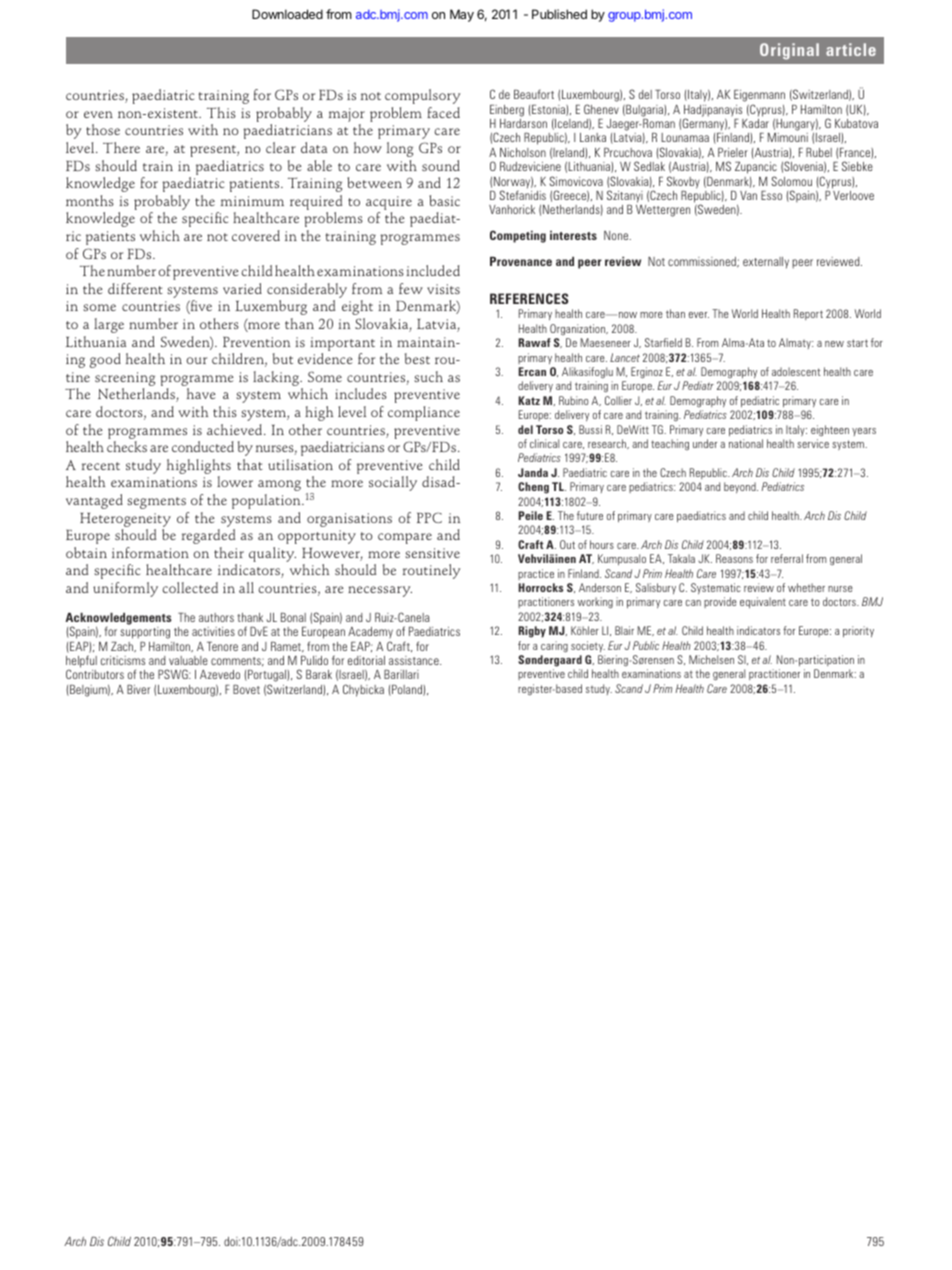  I want to click on criticisms, so click(123, 660).
